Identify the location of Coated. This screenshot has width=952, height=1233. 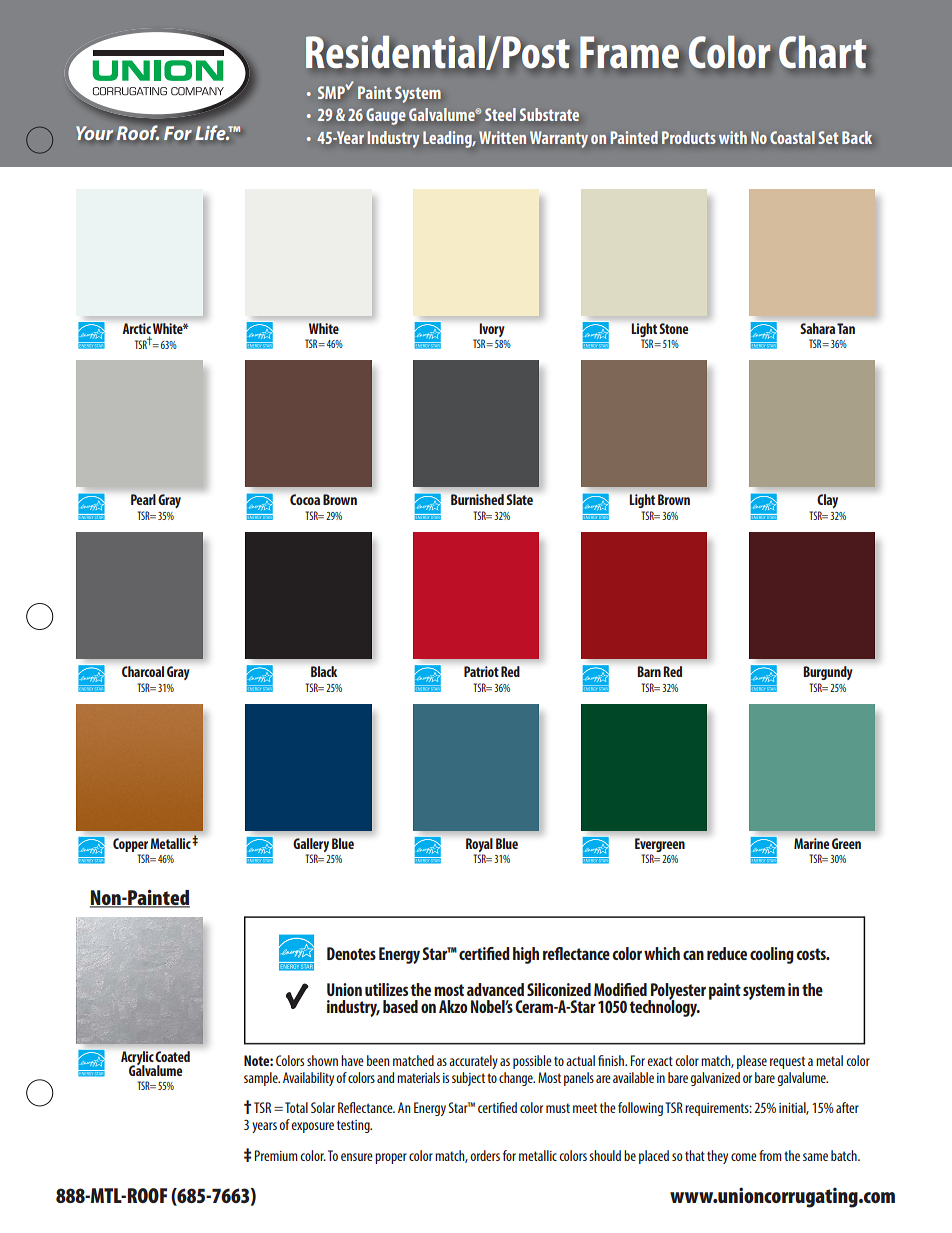
(173, 1056).
